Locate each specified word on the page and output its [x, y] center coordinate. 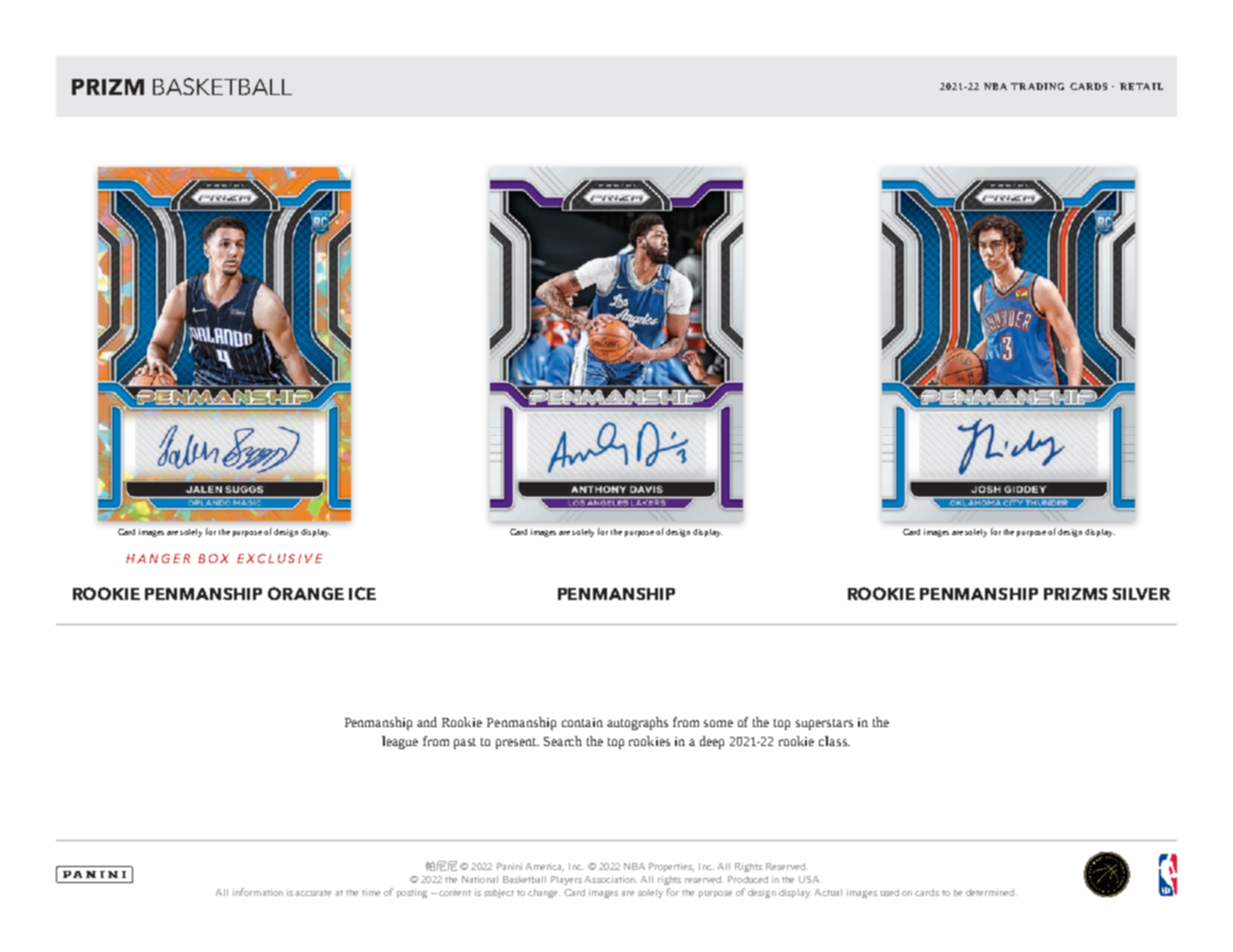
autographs [637, 723]
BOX [213, 558]
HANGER [158, 558]
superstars [824, 724]
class [834, 741]
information [258, 892]
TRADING [1037, 86]
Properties [671, 867]
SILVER [1141, 594]
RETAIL [1141, 86]
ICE [362, 593]
